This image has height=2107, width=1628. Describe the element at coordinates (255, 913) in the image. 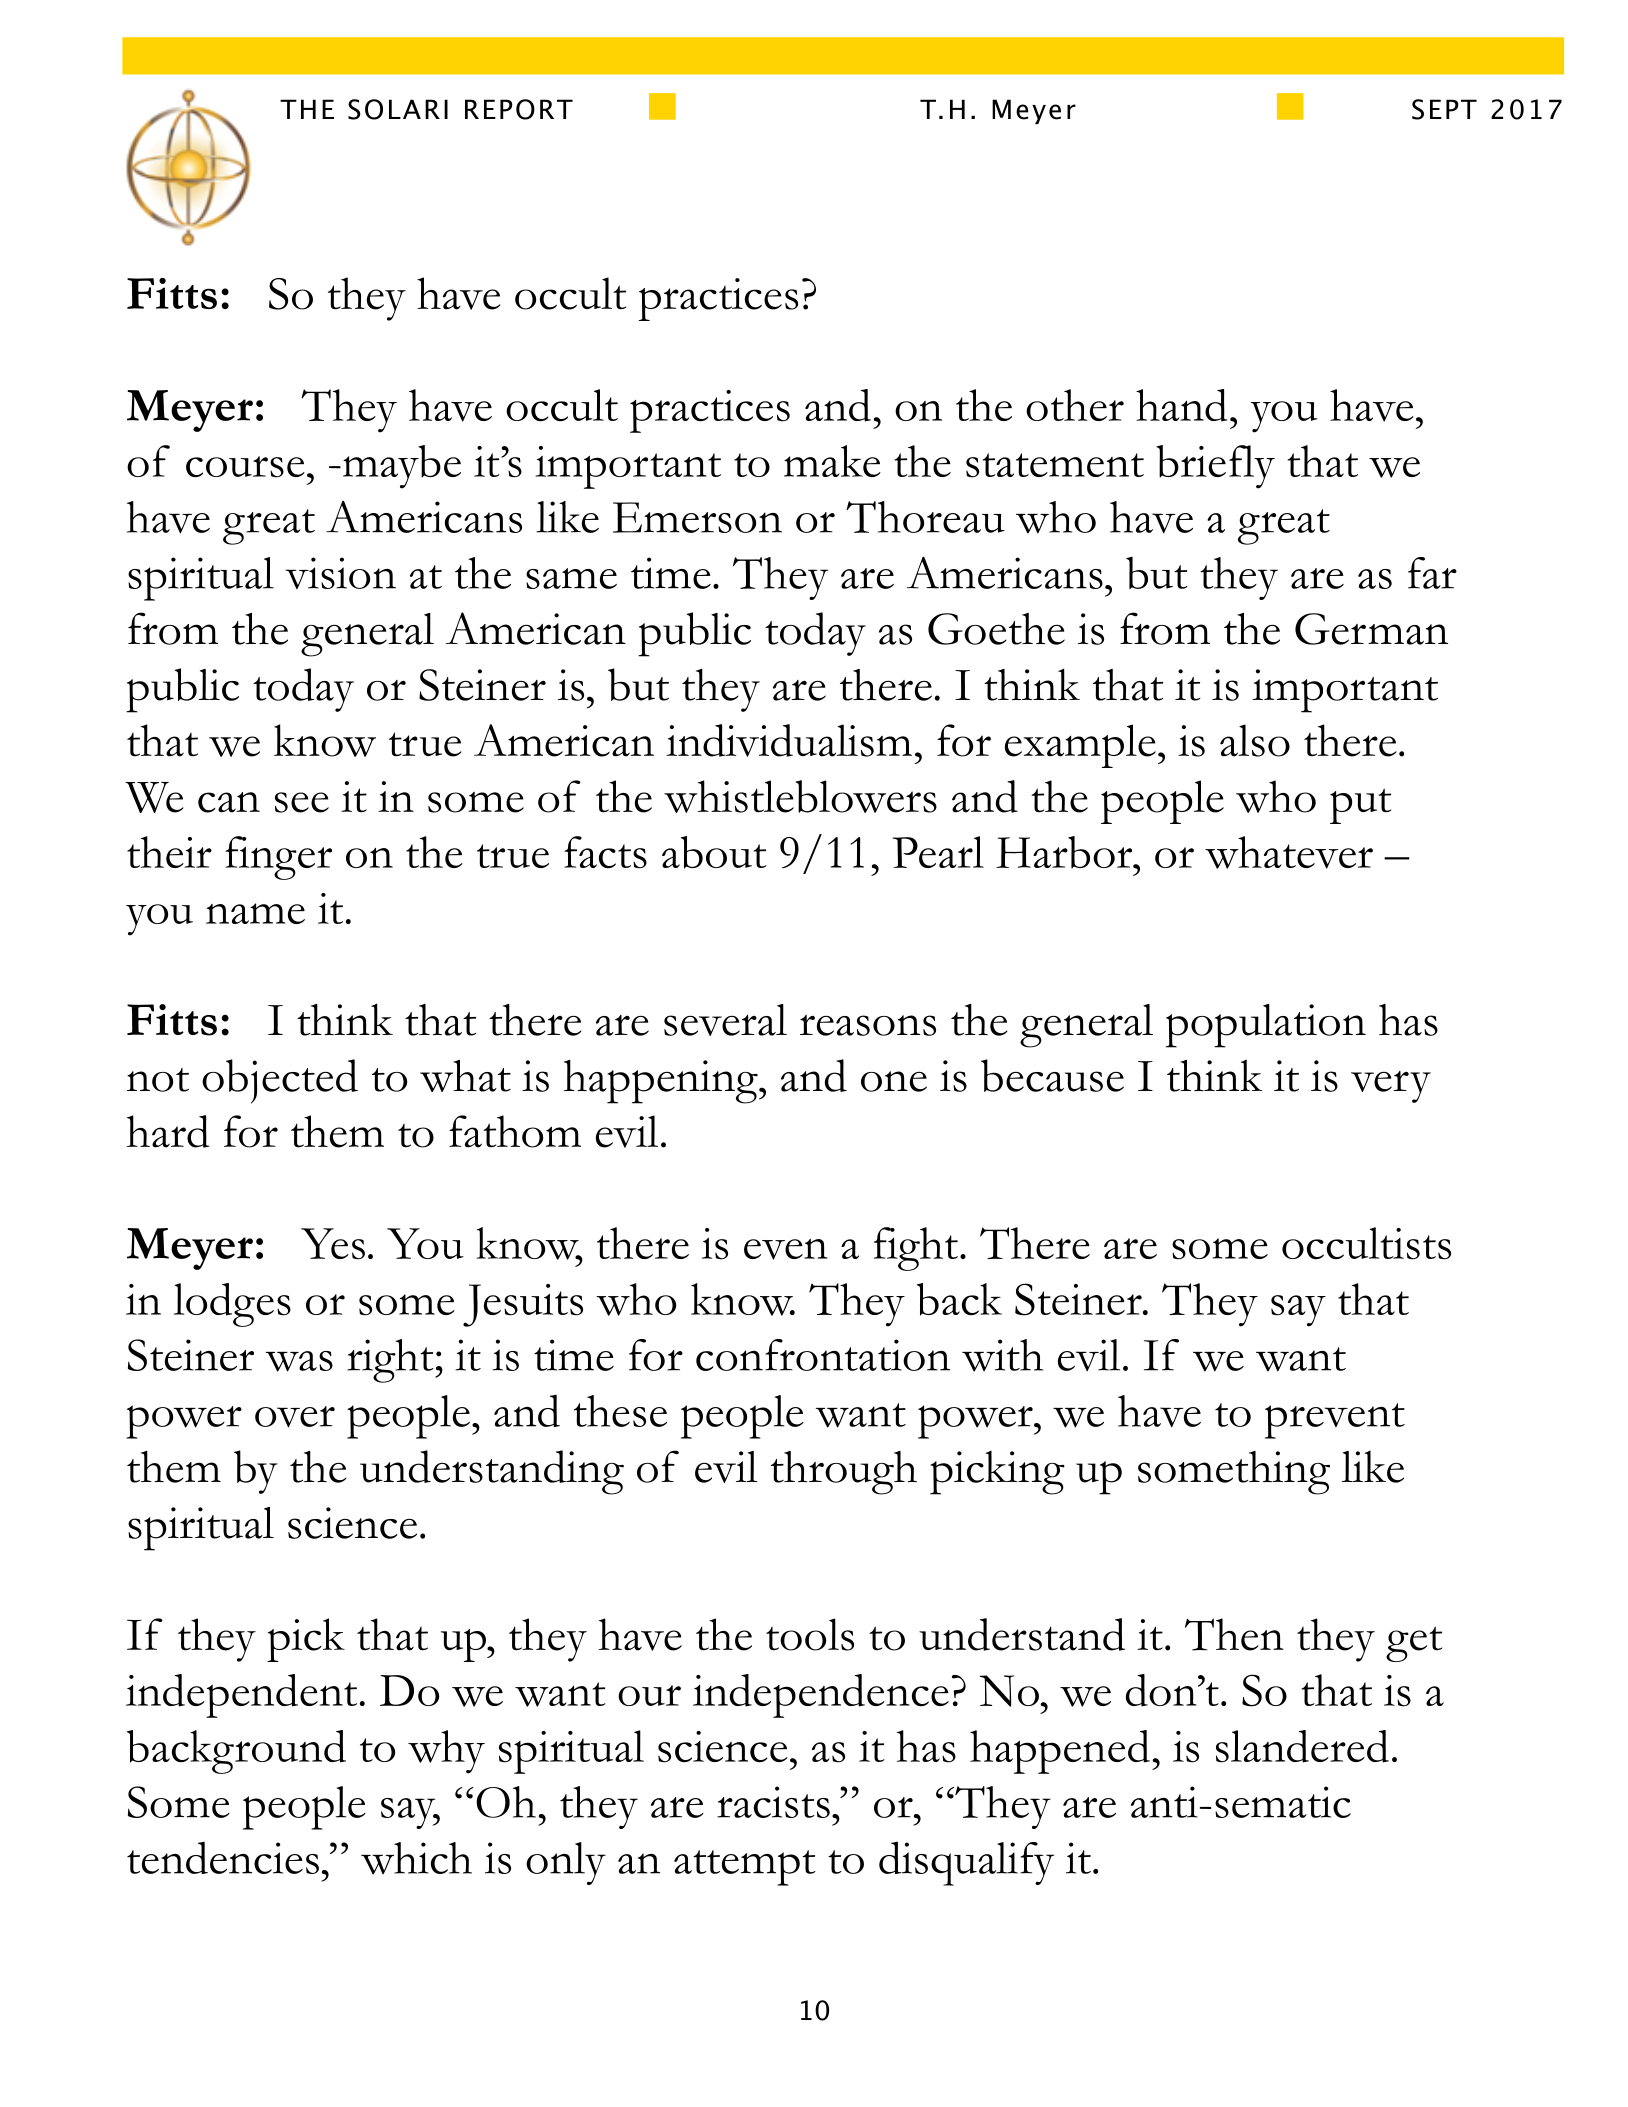

I see `name` at that location.
